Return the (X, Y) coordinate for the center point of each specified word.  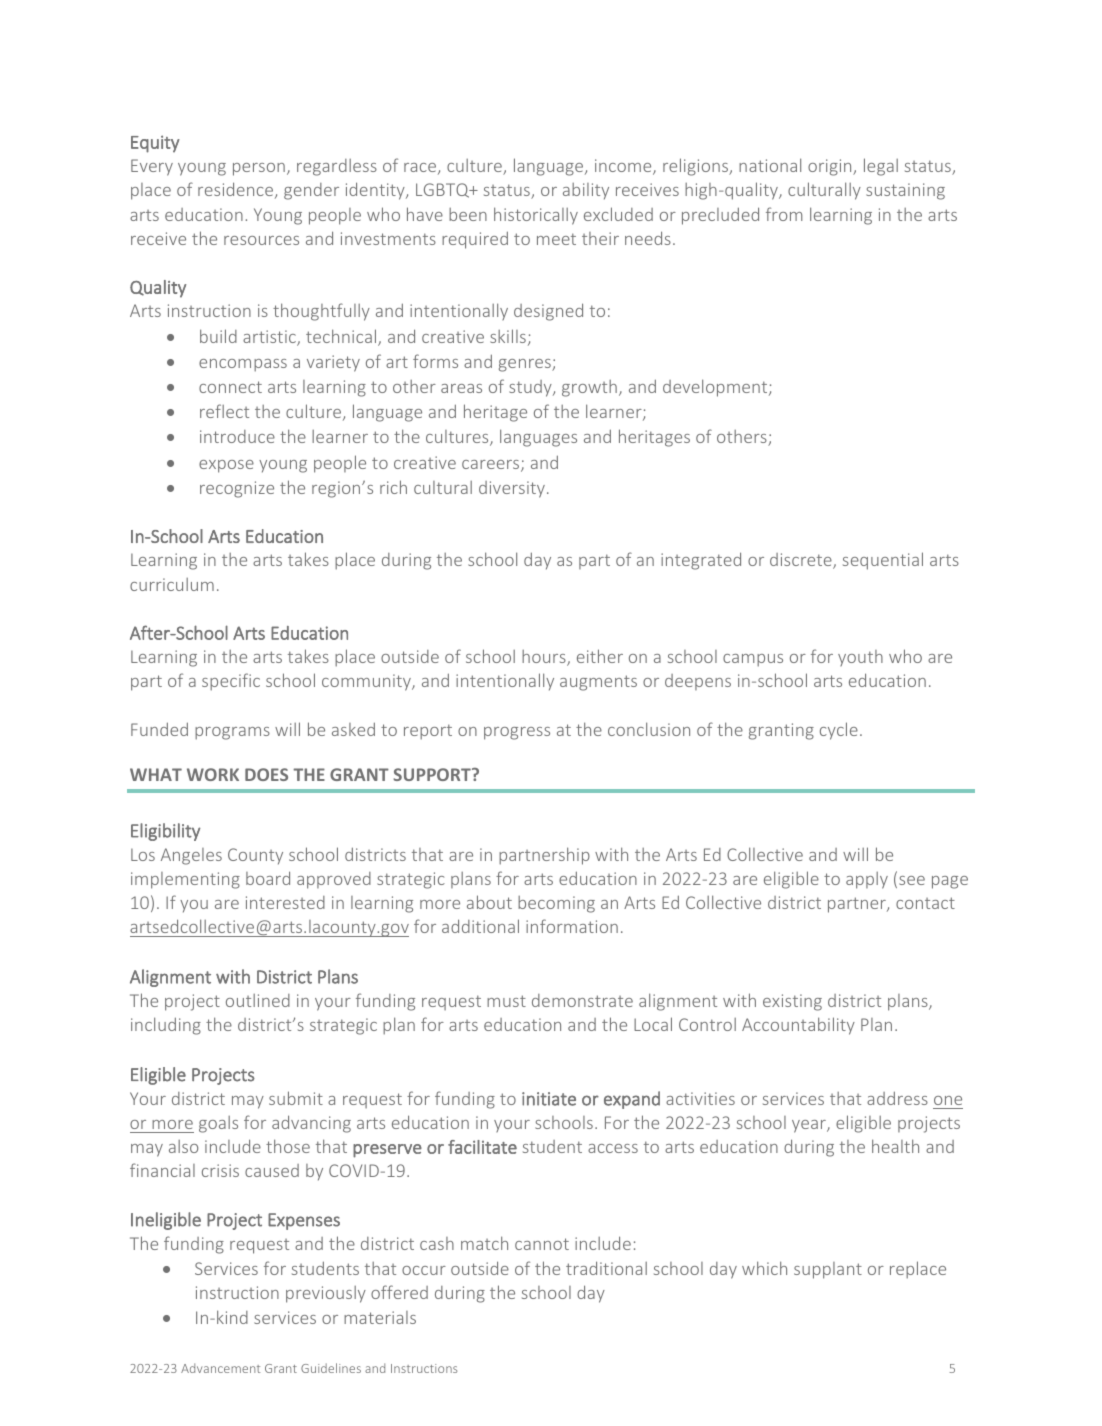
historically (536, 216)
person (259, 169)
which (764, 1268)
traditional (606, 1268)
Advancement (220, 1368)
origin (831, 167)
